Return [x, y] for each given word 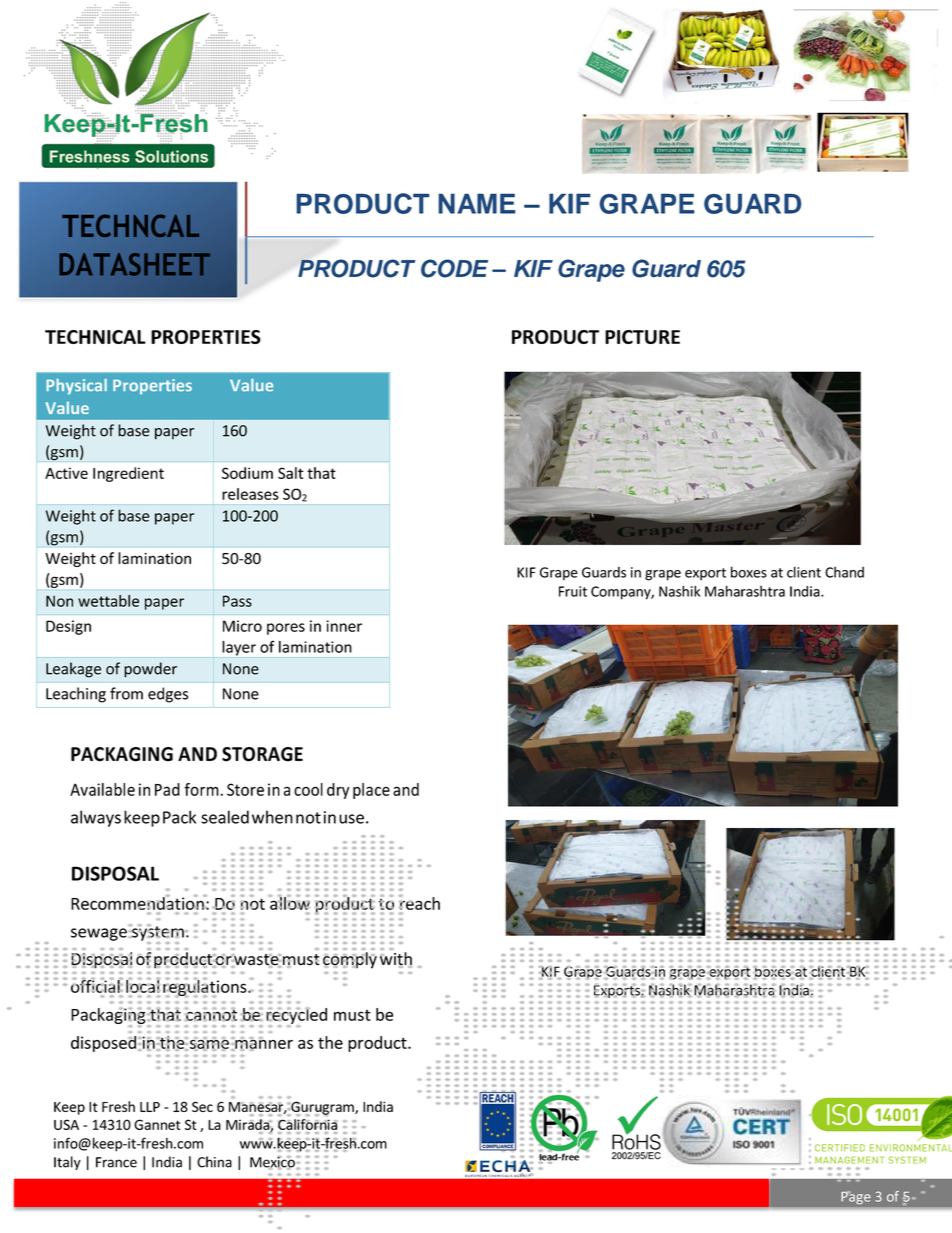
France [116, 1162]
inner [344, 626]
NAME [477, 203]
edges [168, 695]
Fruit [573, 591]
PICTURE [642, 337]
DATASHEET [135, 264]
